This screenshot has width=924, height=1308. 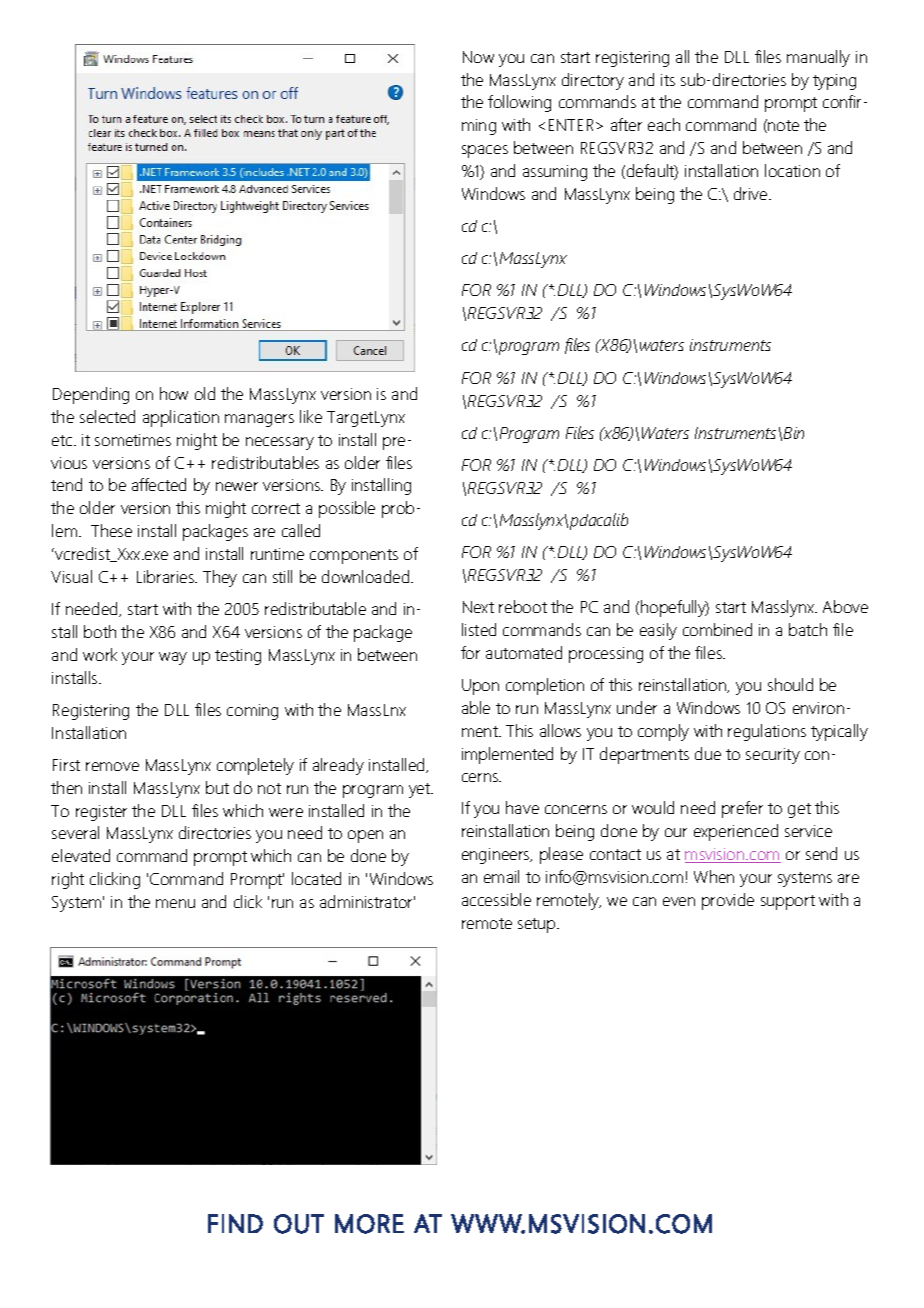 What do you see at coordinates (717, 629) in the screenshot?
I see `combined` at bounding box center [717, 629].
